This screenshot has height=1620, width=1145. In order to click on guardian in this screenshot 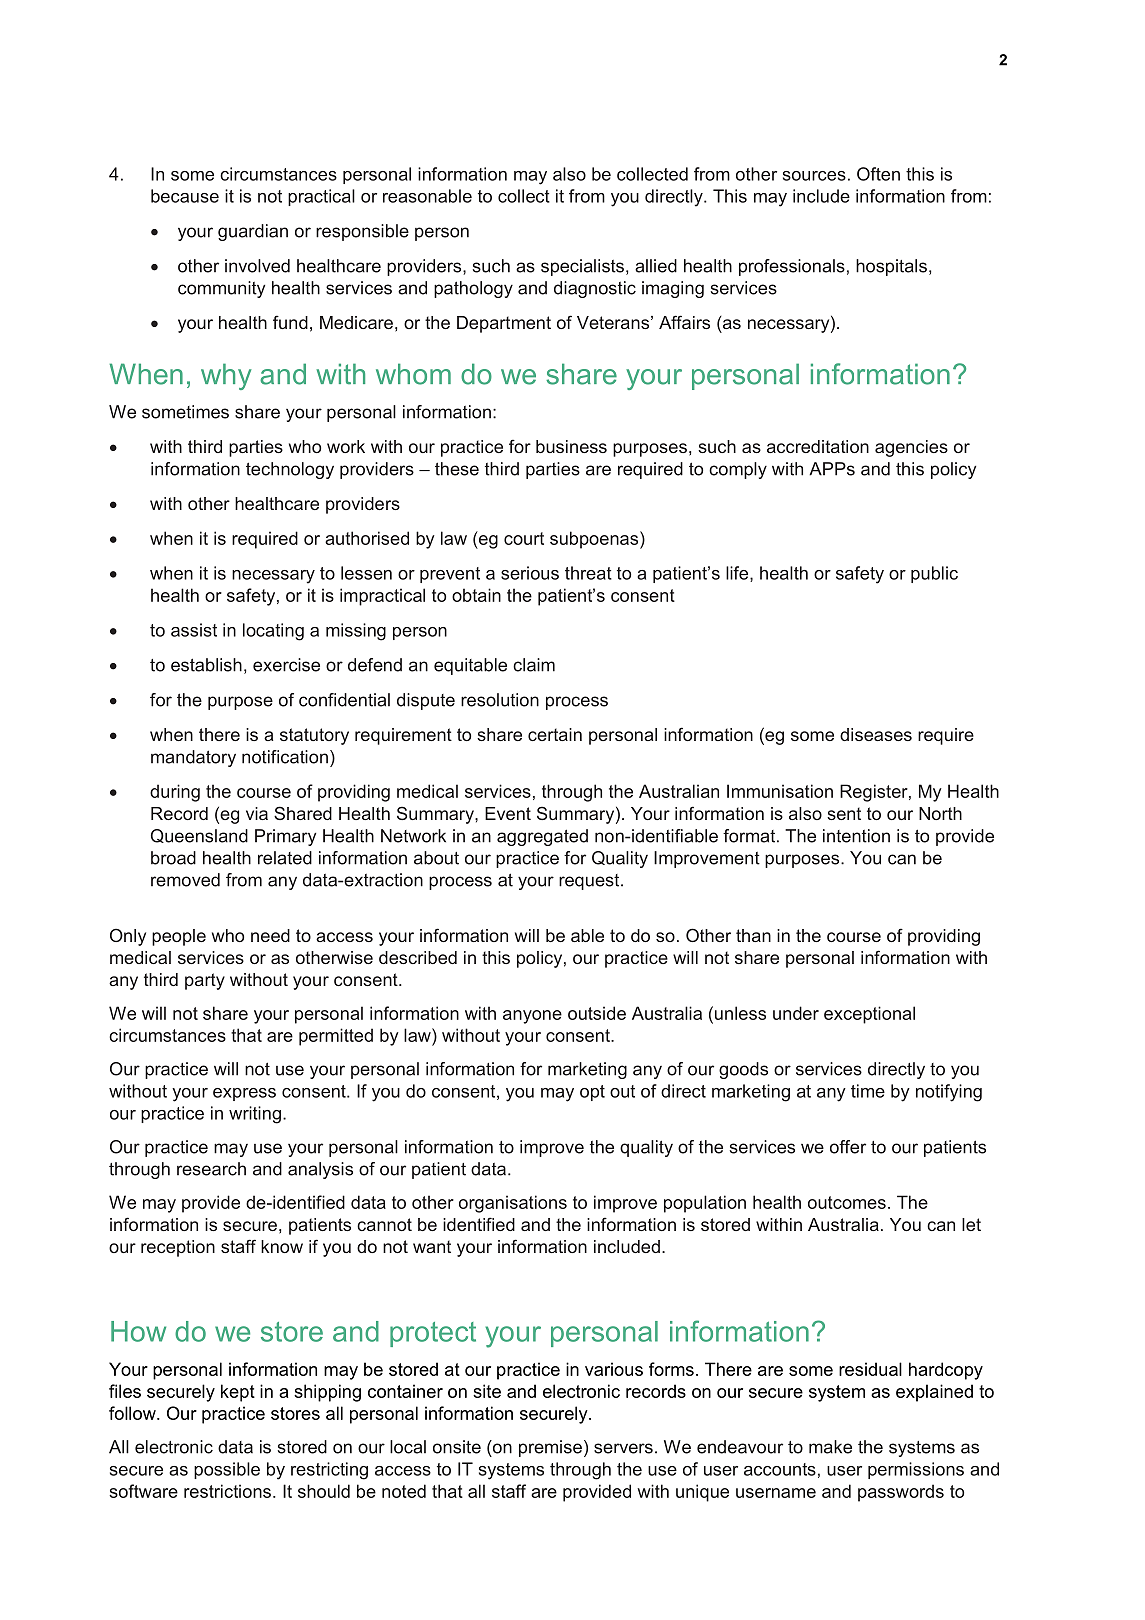, I will do `click(253, 232)`.
